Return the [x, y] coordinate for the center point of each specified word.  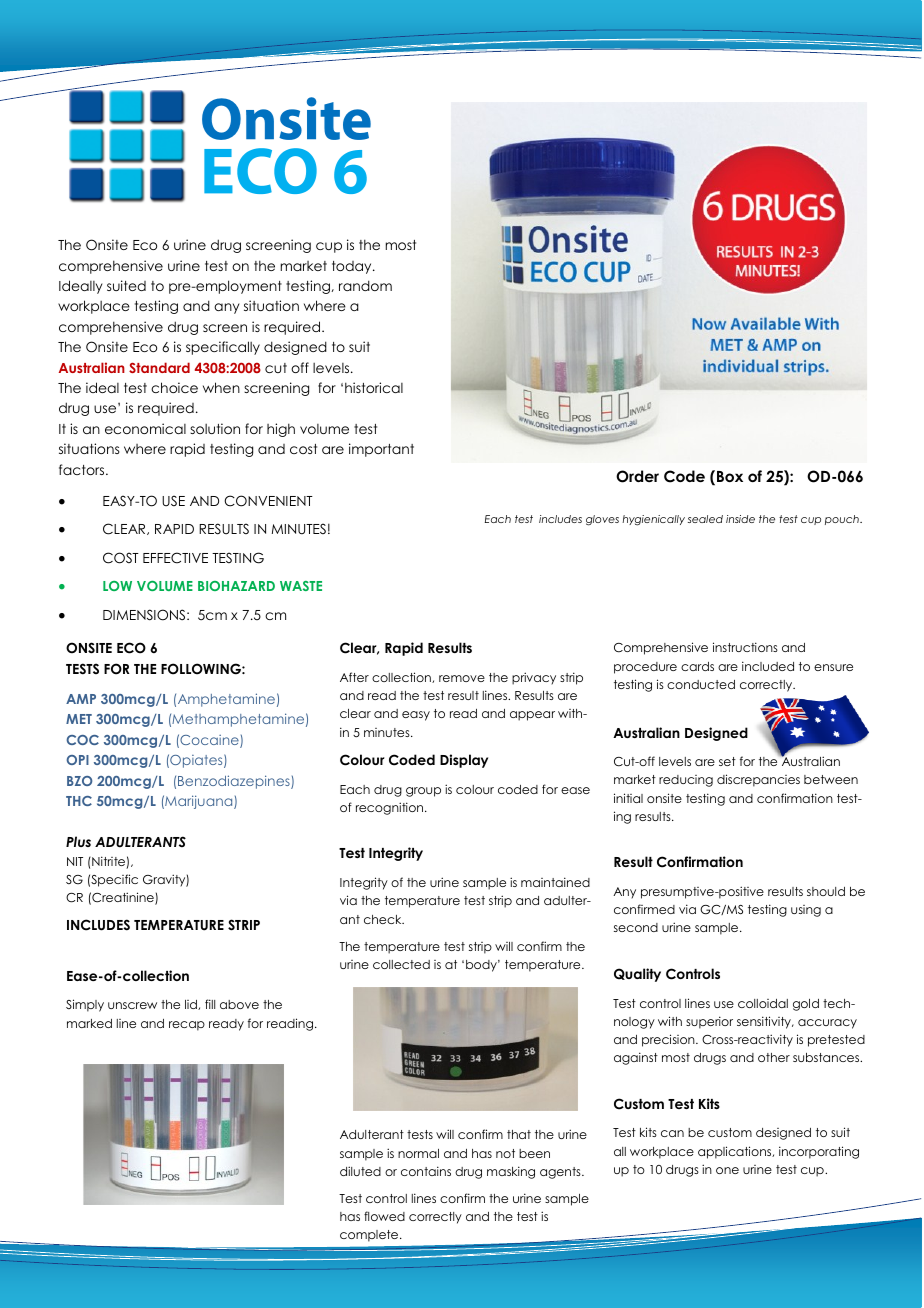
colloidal [763, 1003]
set [727, 761]
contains [426, 1171]
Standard [159, 367]
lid [192, 1005]
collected [401, 964]
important [381, 450]
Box [730, 476]
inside [740, 519]
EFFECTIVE [175, 558]
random [365, 285]
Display [464, 761]
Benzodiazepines [235, 782]
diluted [360, 1171]
